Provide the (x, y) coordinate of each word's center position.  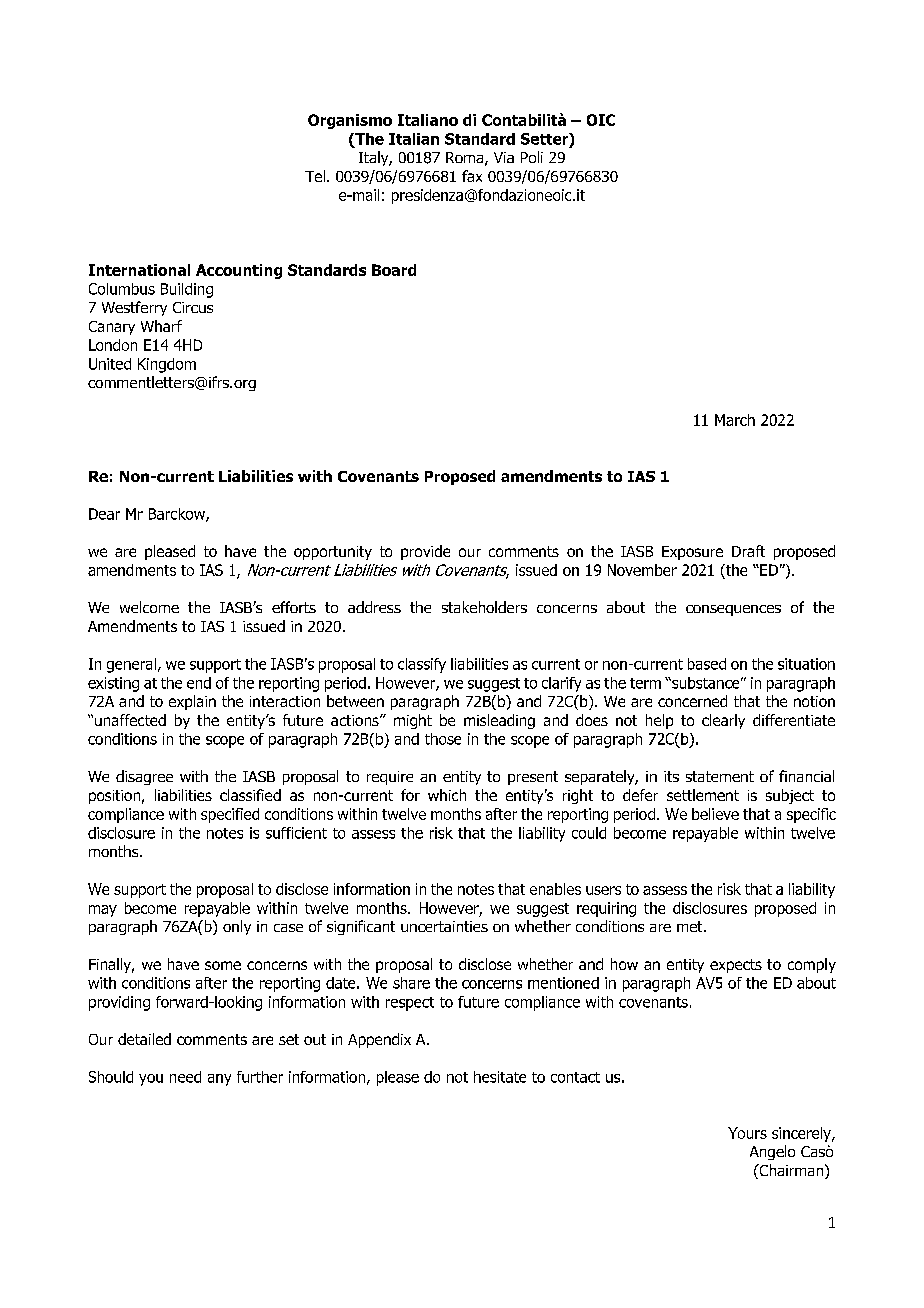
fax (472, 176)
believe (715, 814)
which (447, 795)
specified (230, 815)
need (185, 1077)
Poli (532, 157)
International (139, 270)
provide (425, 552)
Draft (748, 551)
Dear (104, 514)
